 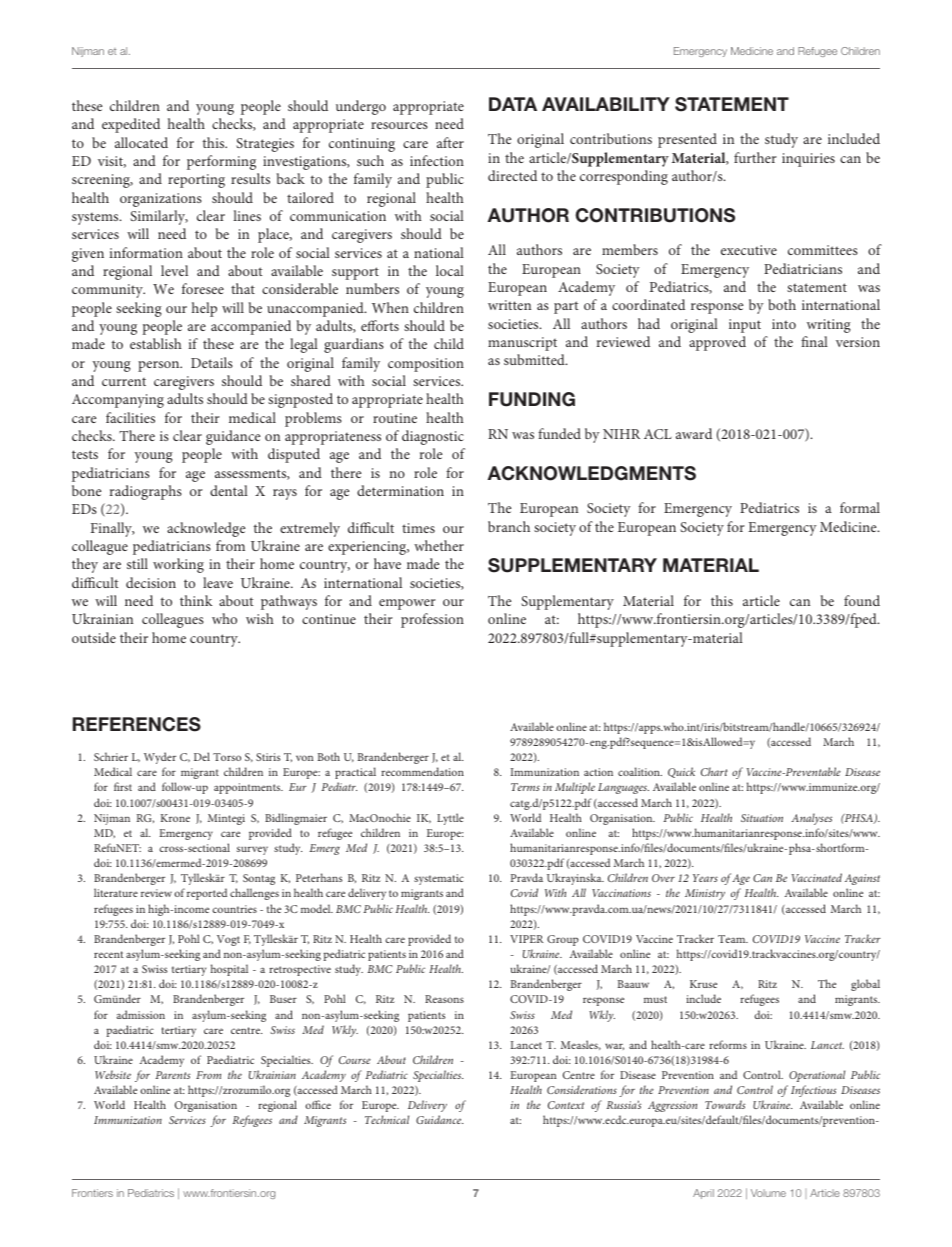 What do you see at coordinates (862, 600) in the document?
I see `found` at bounding box center [862, 600].
